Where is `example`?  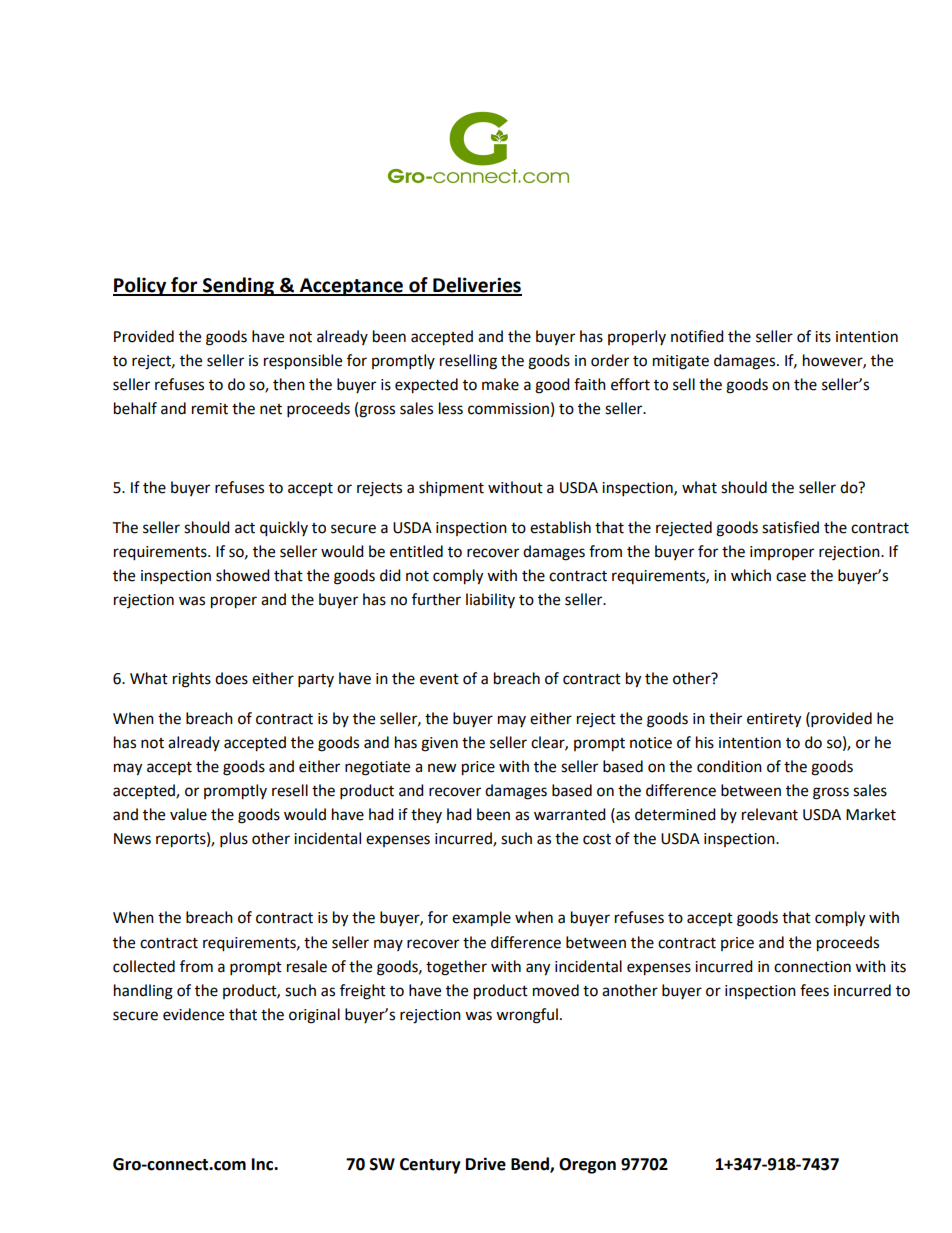
example is located at coordinates (481, 919).
